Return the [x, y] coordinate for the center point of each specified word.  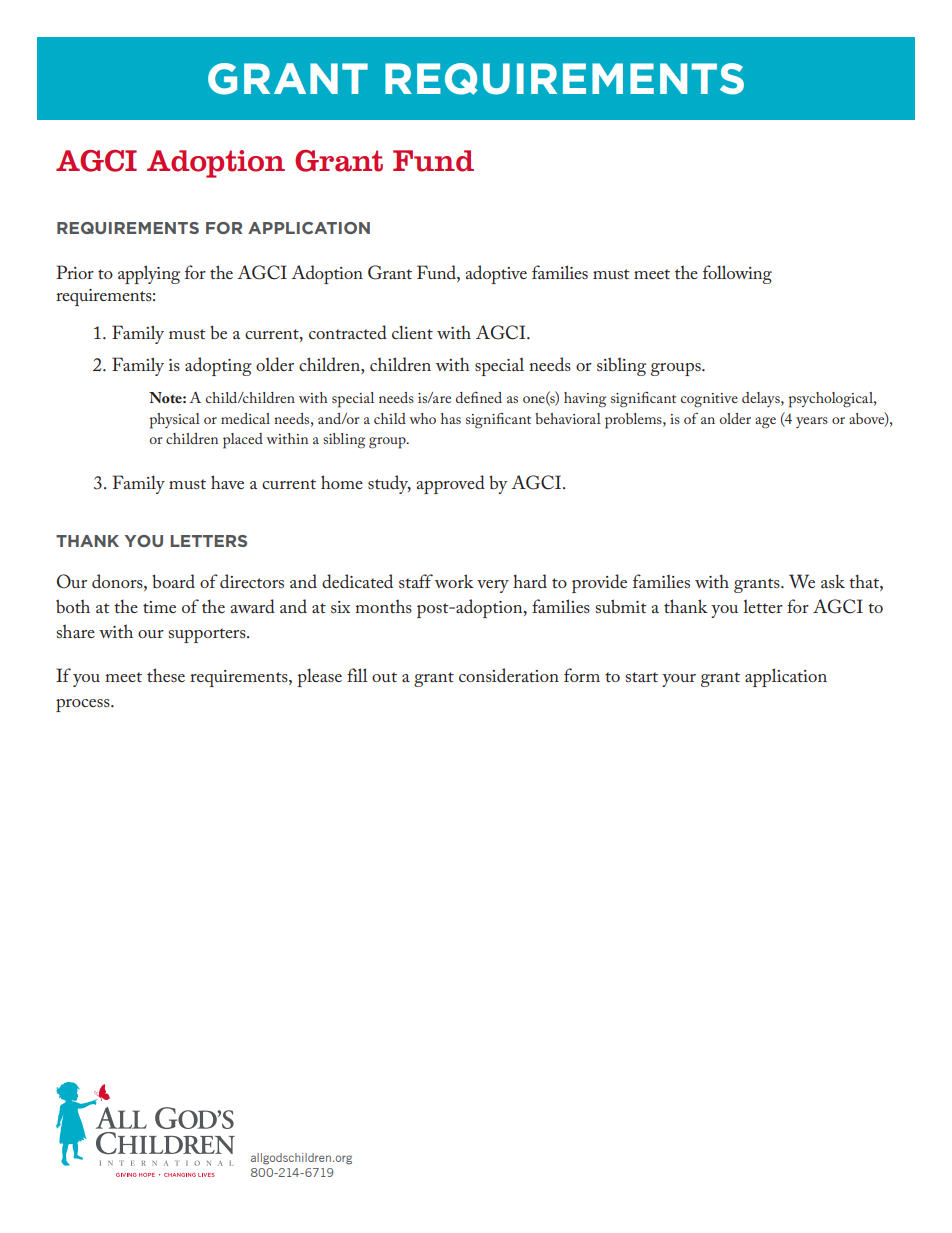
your [679, 680]
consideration [509, 675]
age [765, 423]
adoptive [496, 274]
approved [450, 484]
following [737, 274]
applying [149, 274]
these [166, 675]
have [227, 482]
